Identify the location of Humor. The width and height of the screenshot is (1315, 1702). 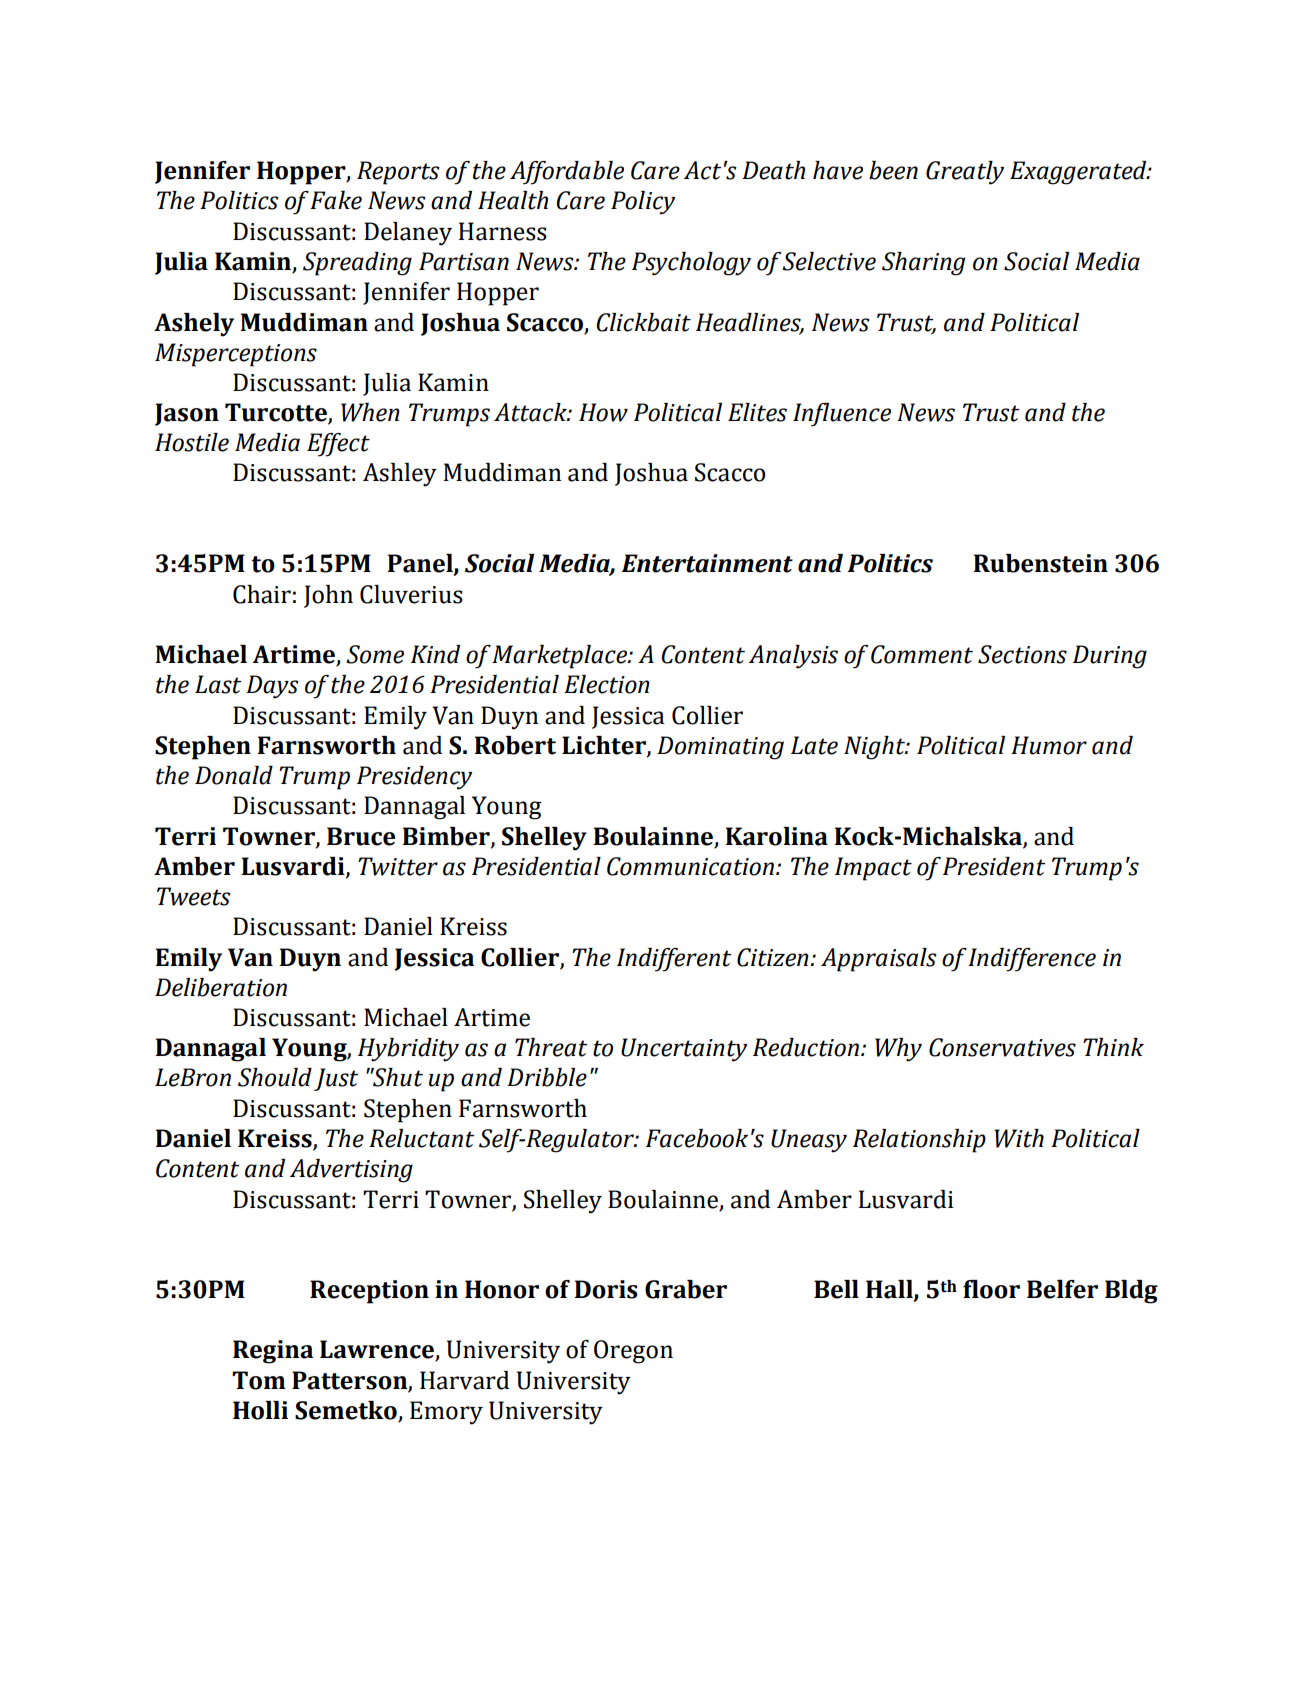
(1049, 745).
